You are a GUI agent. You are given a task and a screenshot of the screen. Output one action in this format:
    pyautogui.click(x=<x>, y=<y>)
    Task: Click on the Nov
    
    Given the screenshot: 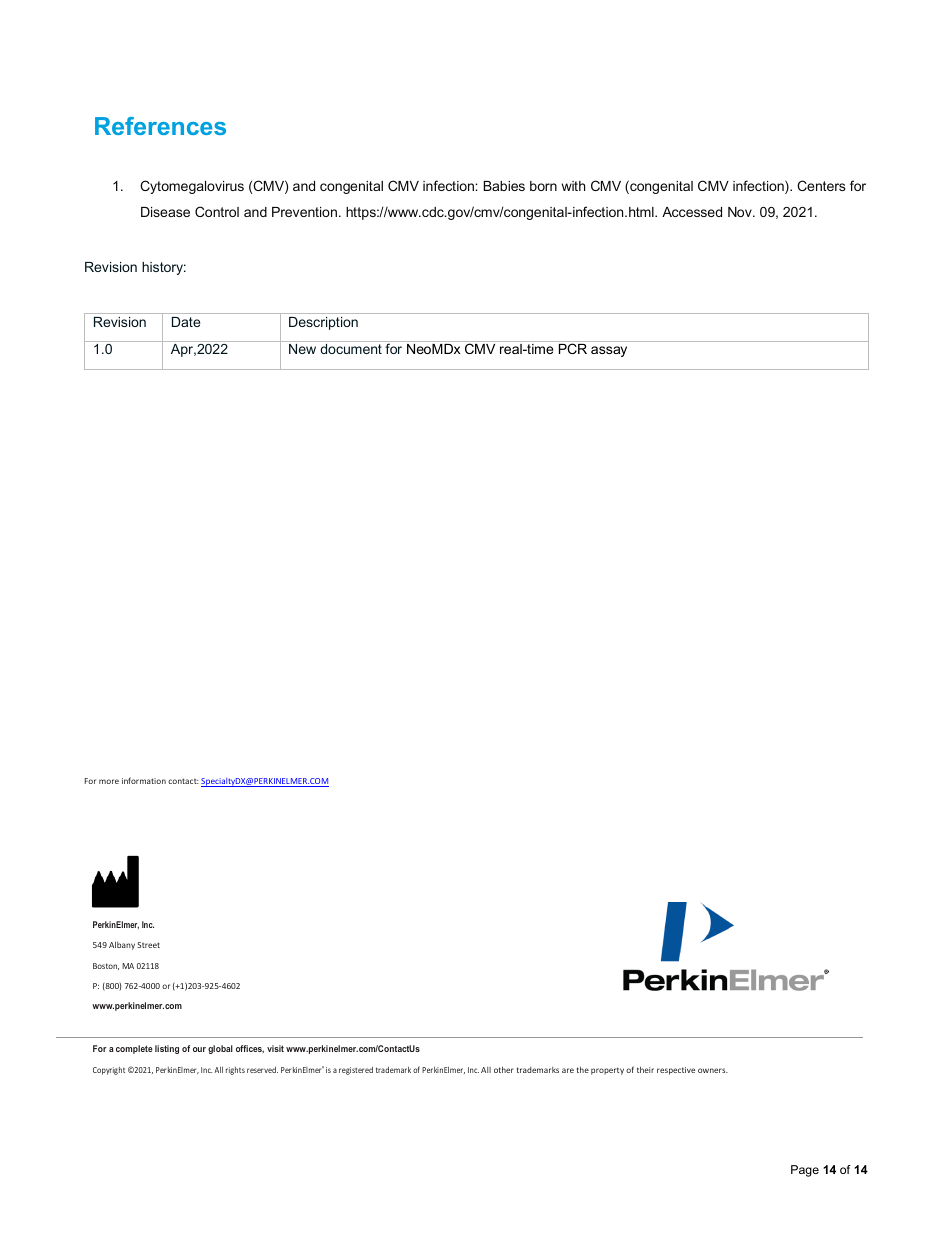 What is the action you would take?
    pyautogui.click(x=741, y=212)
